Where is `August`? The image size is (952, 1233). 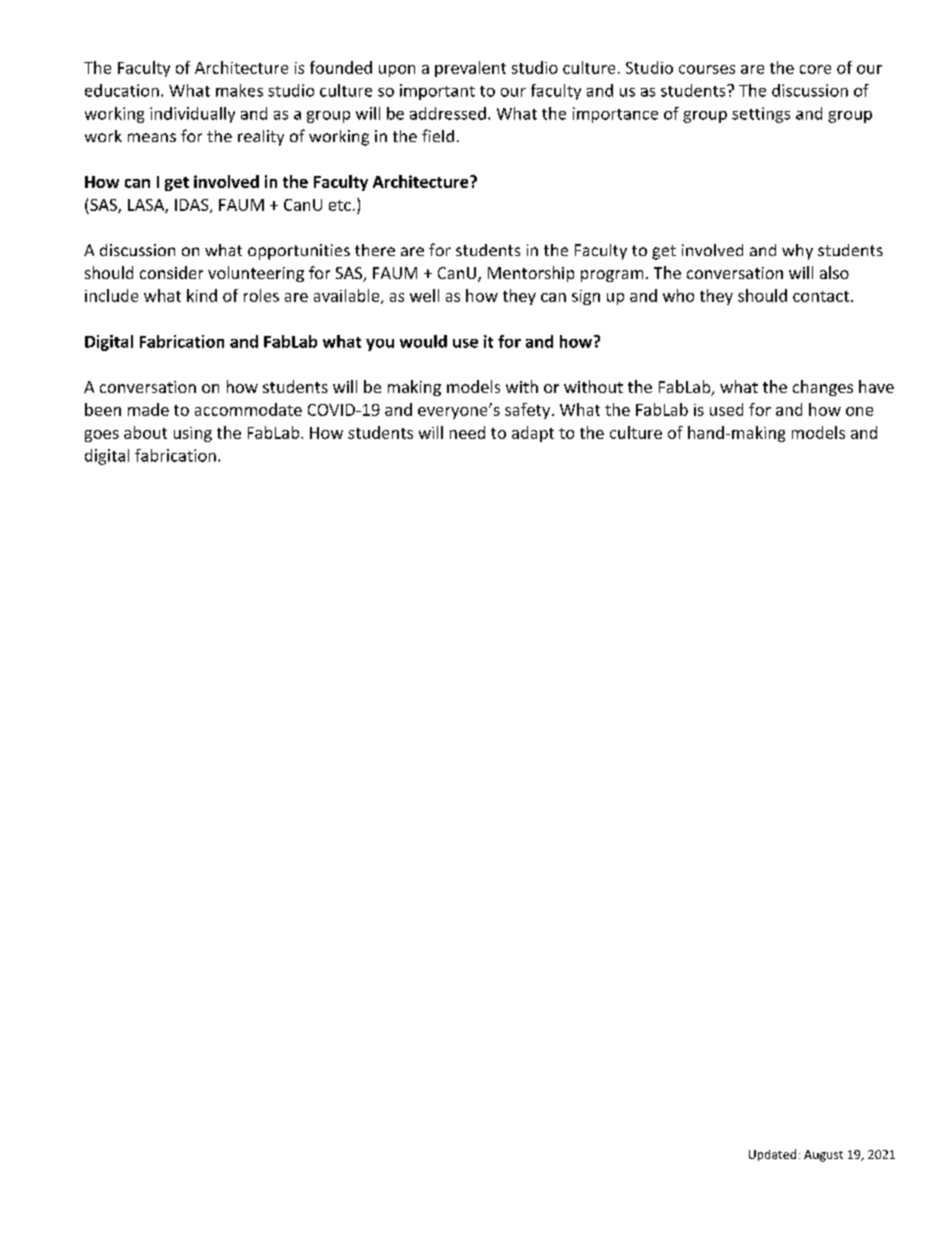 August is located at coordinates (823, 1156).
